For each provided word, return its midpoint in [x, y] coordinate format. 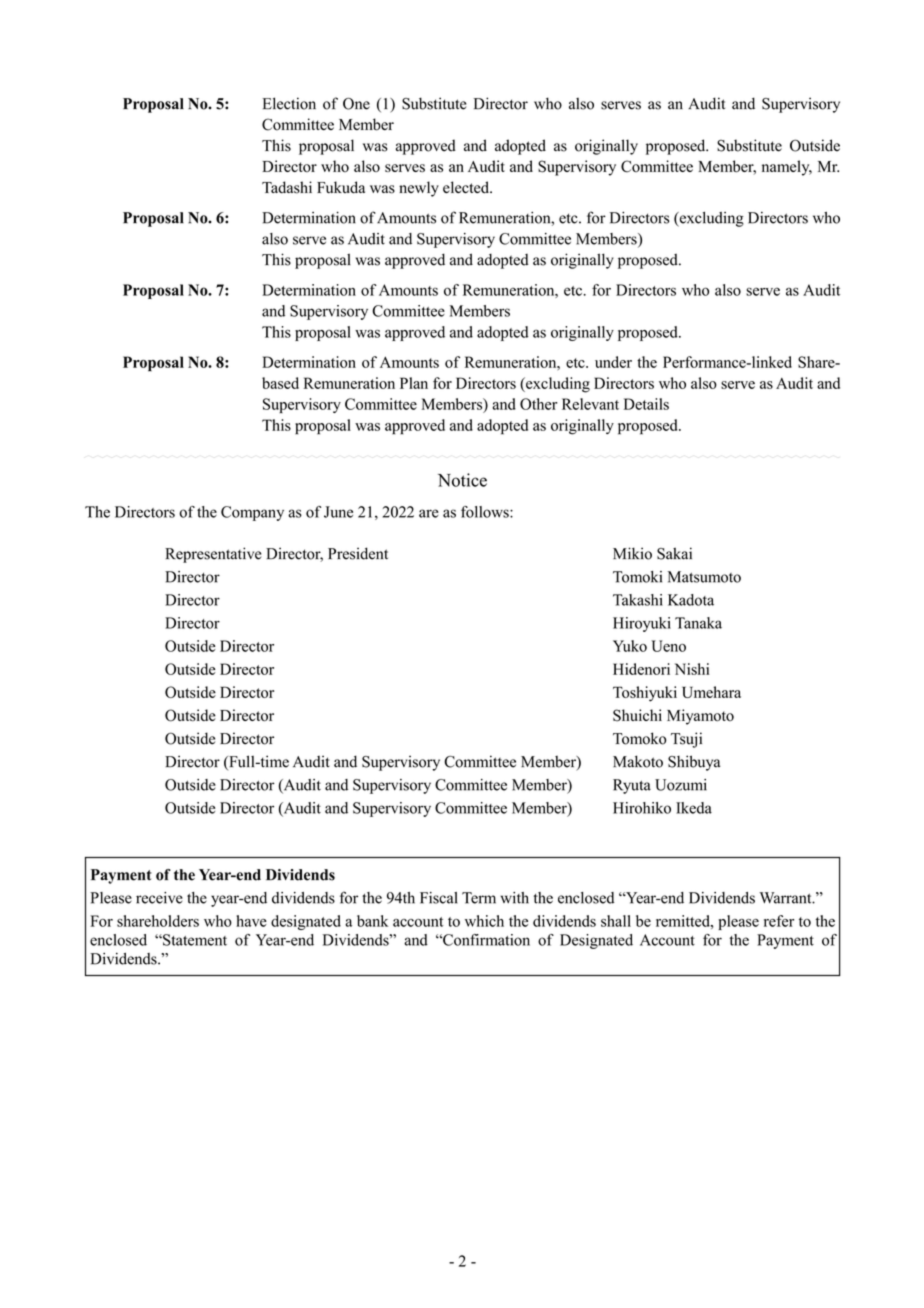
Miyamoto [700, 717]
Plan [414, 383]
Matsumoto [704, 577]
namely [787, 168]
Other [538, 404]
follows [486, 512]
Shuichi [637, 715]
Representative [213, 555]
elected [467, 187]
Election [289, 103]
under [613, 362]
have [251, 921]
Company [252, 513]
